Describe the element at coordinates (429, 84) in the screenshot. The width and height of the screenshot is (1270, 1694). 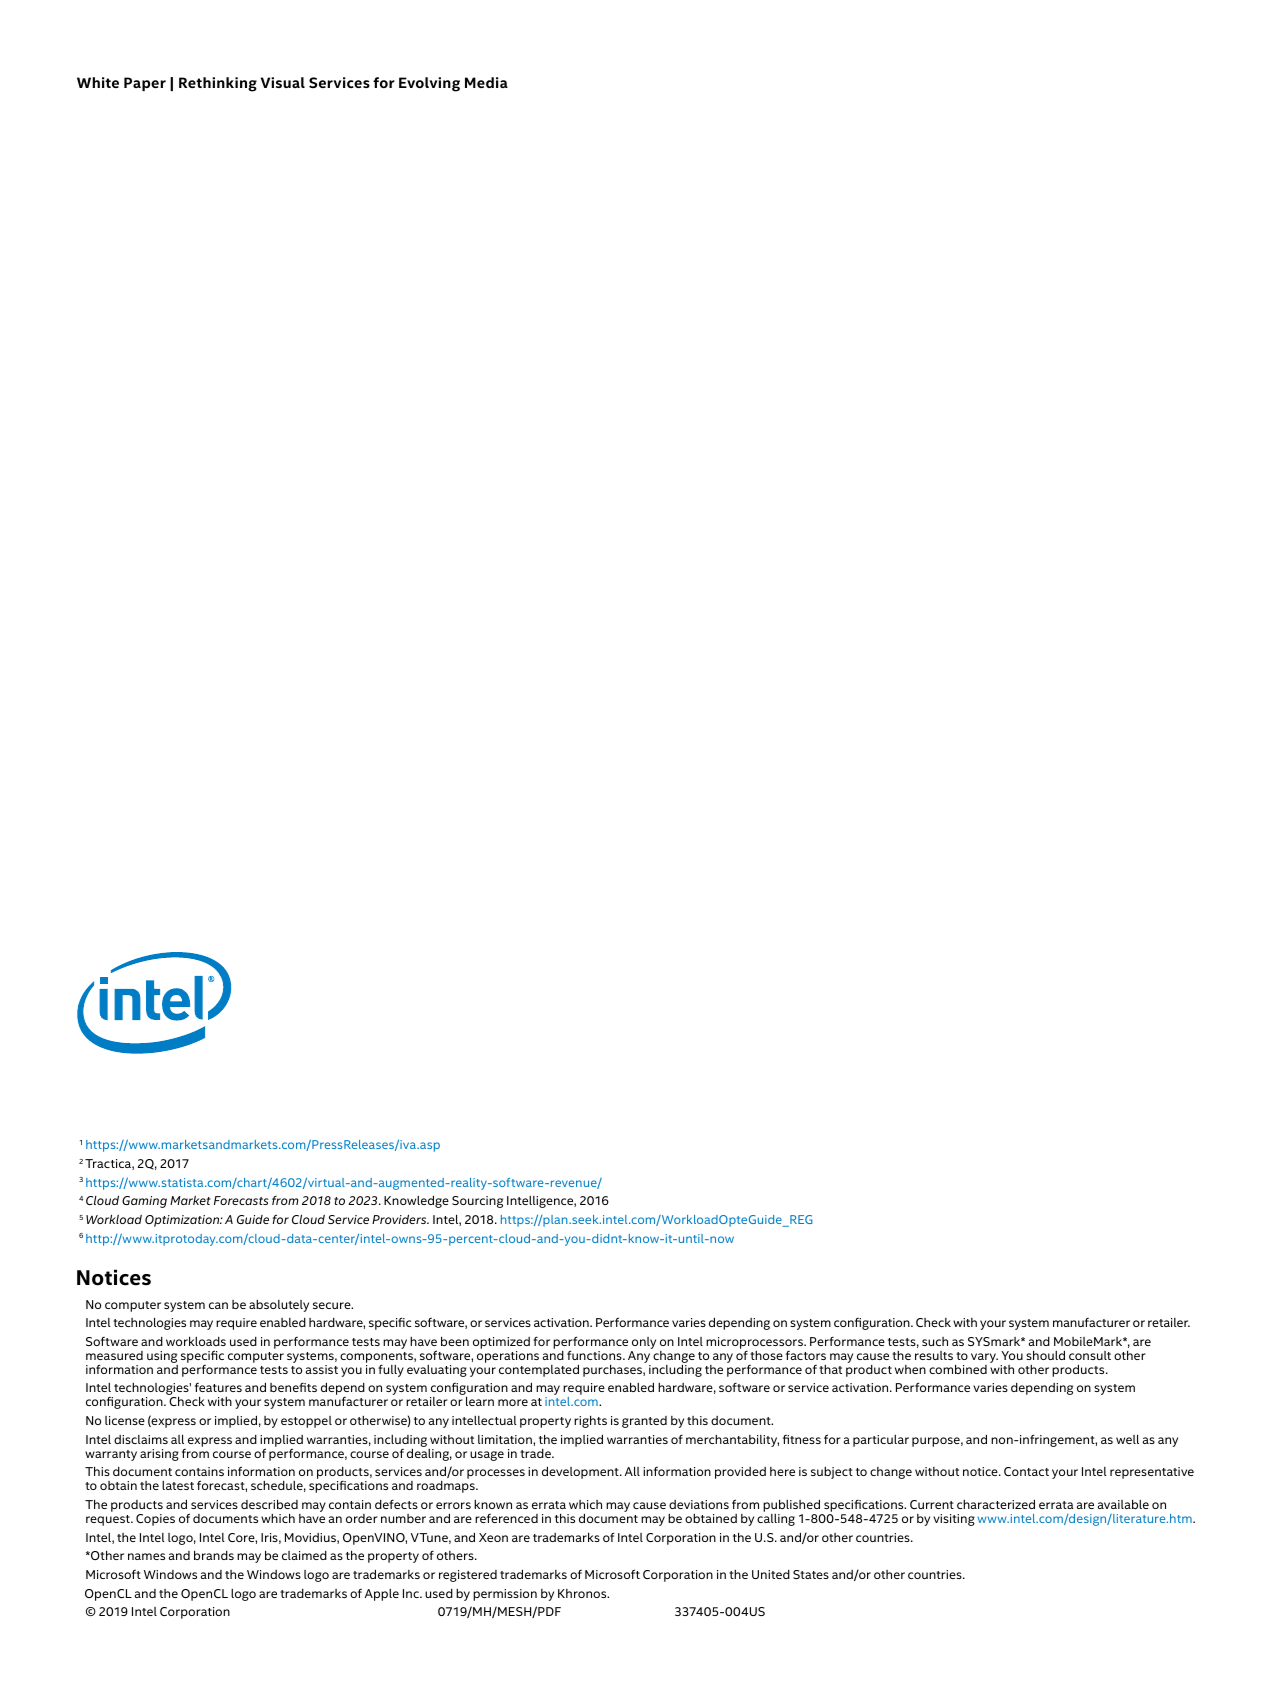
I see `Evolving` at that location.
